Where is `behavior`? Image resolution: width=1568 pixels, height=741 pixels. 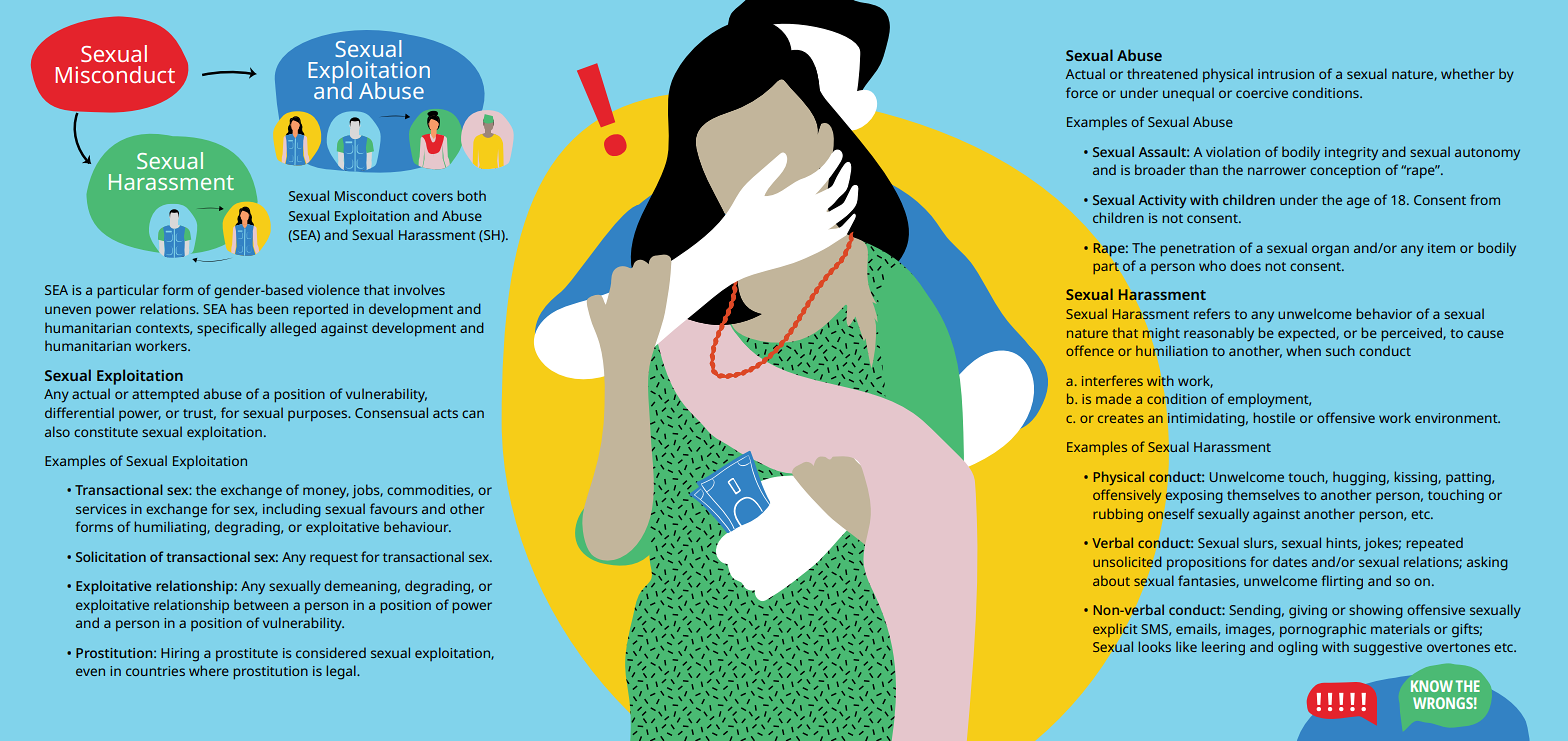
behavior is located at coordinates (1384, 313).
